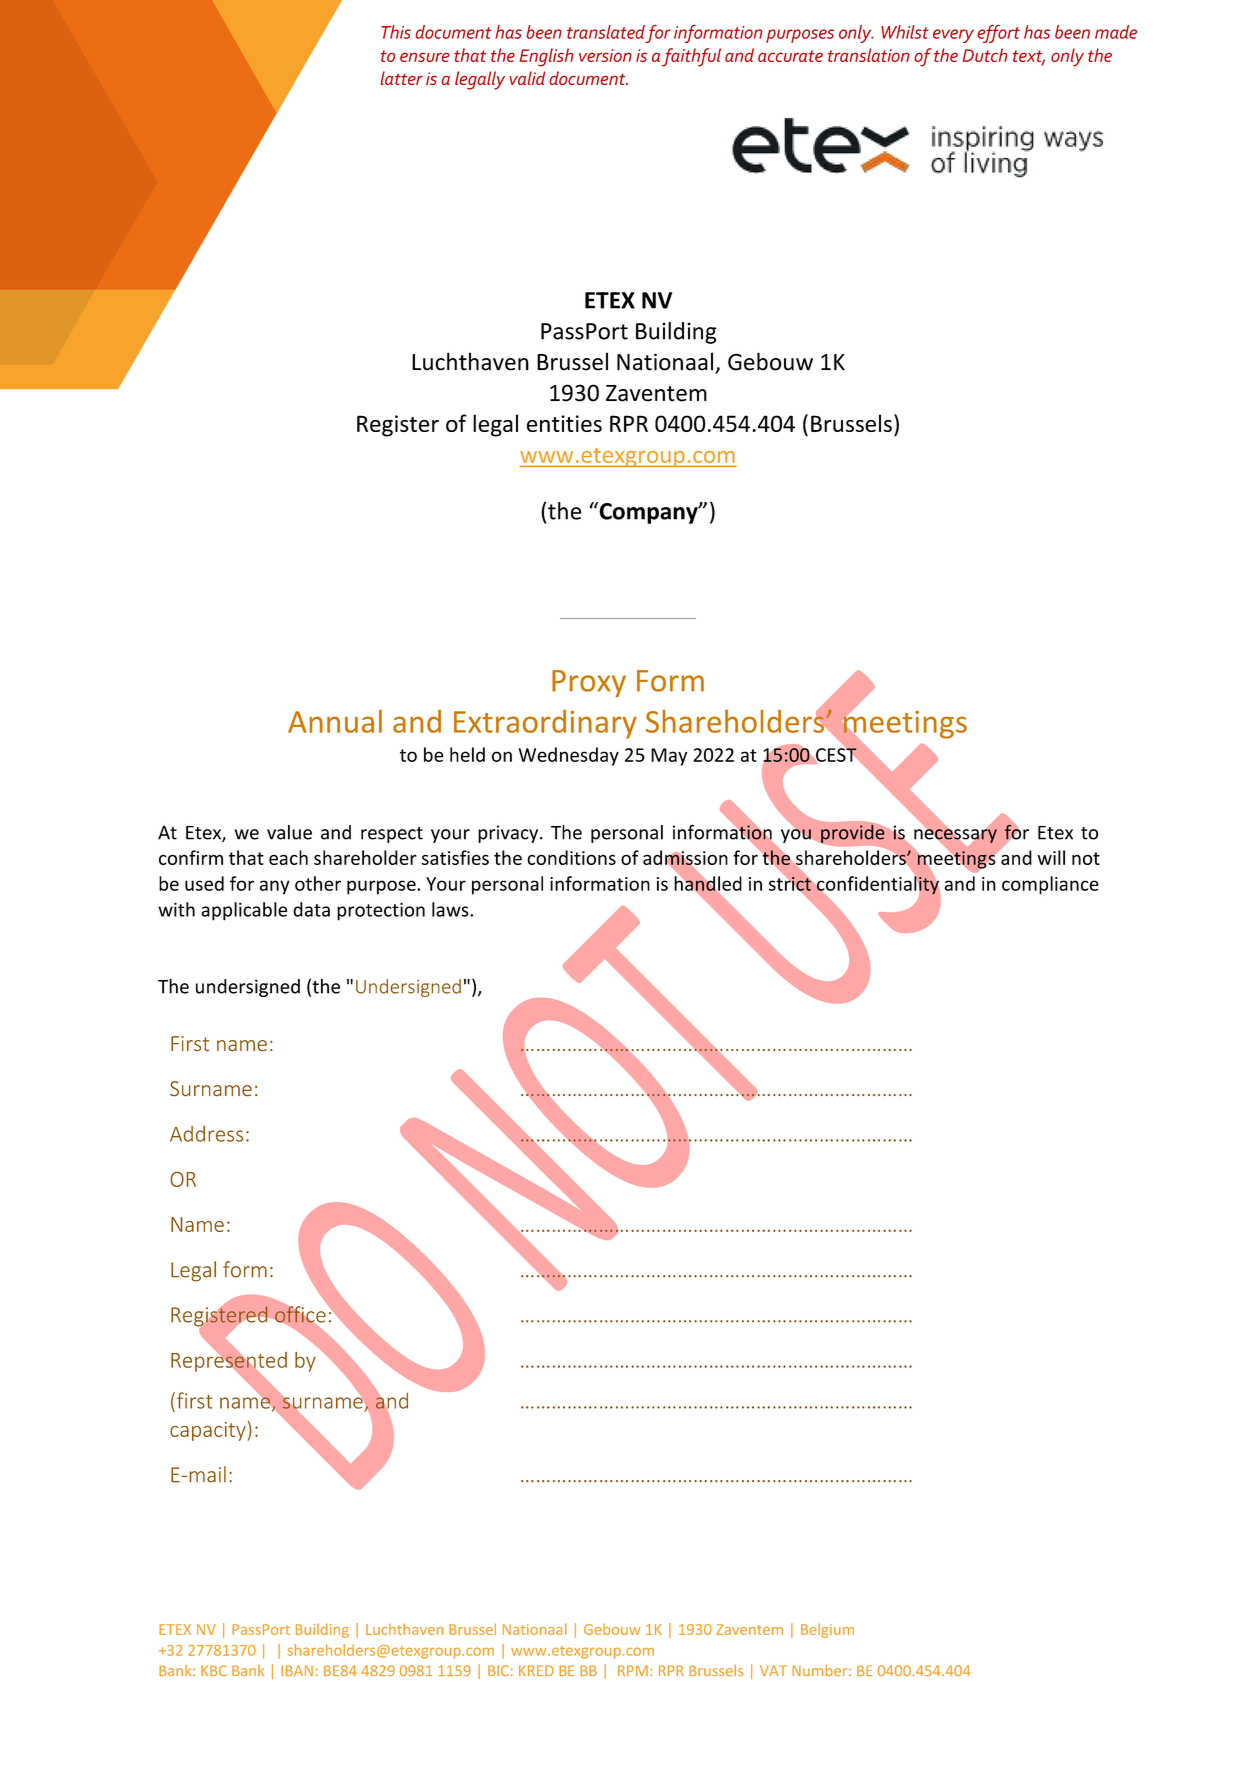 This screenshot has height=1777, width=1256. Describe the element at coordinates (685, 858) in the screenshot. I see `admission` at that location.
